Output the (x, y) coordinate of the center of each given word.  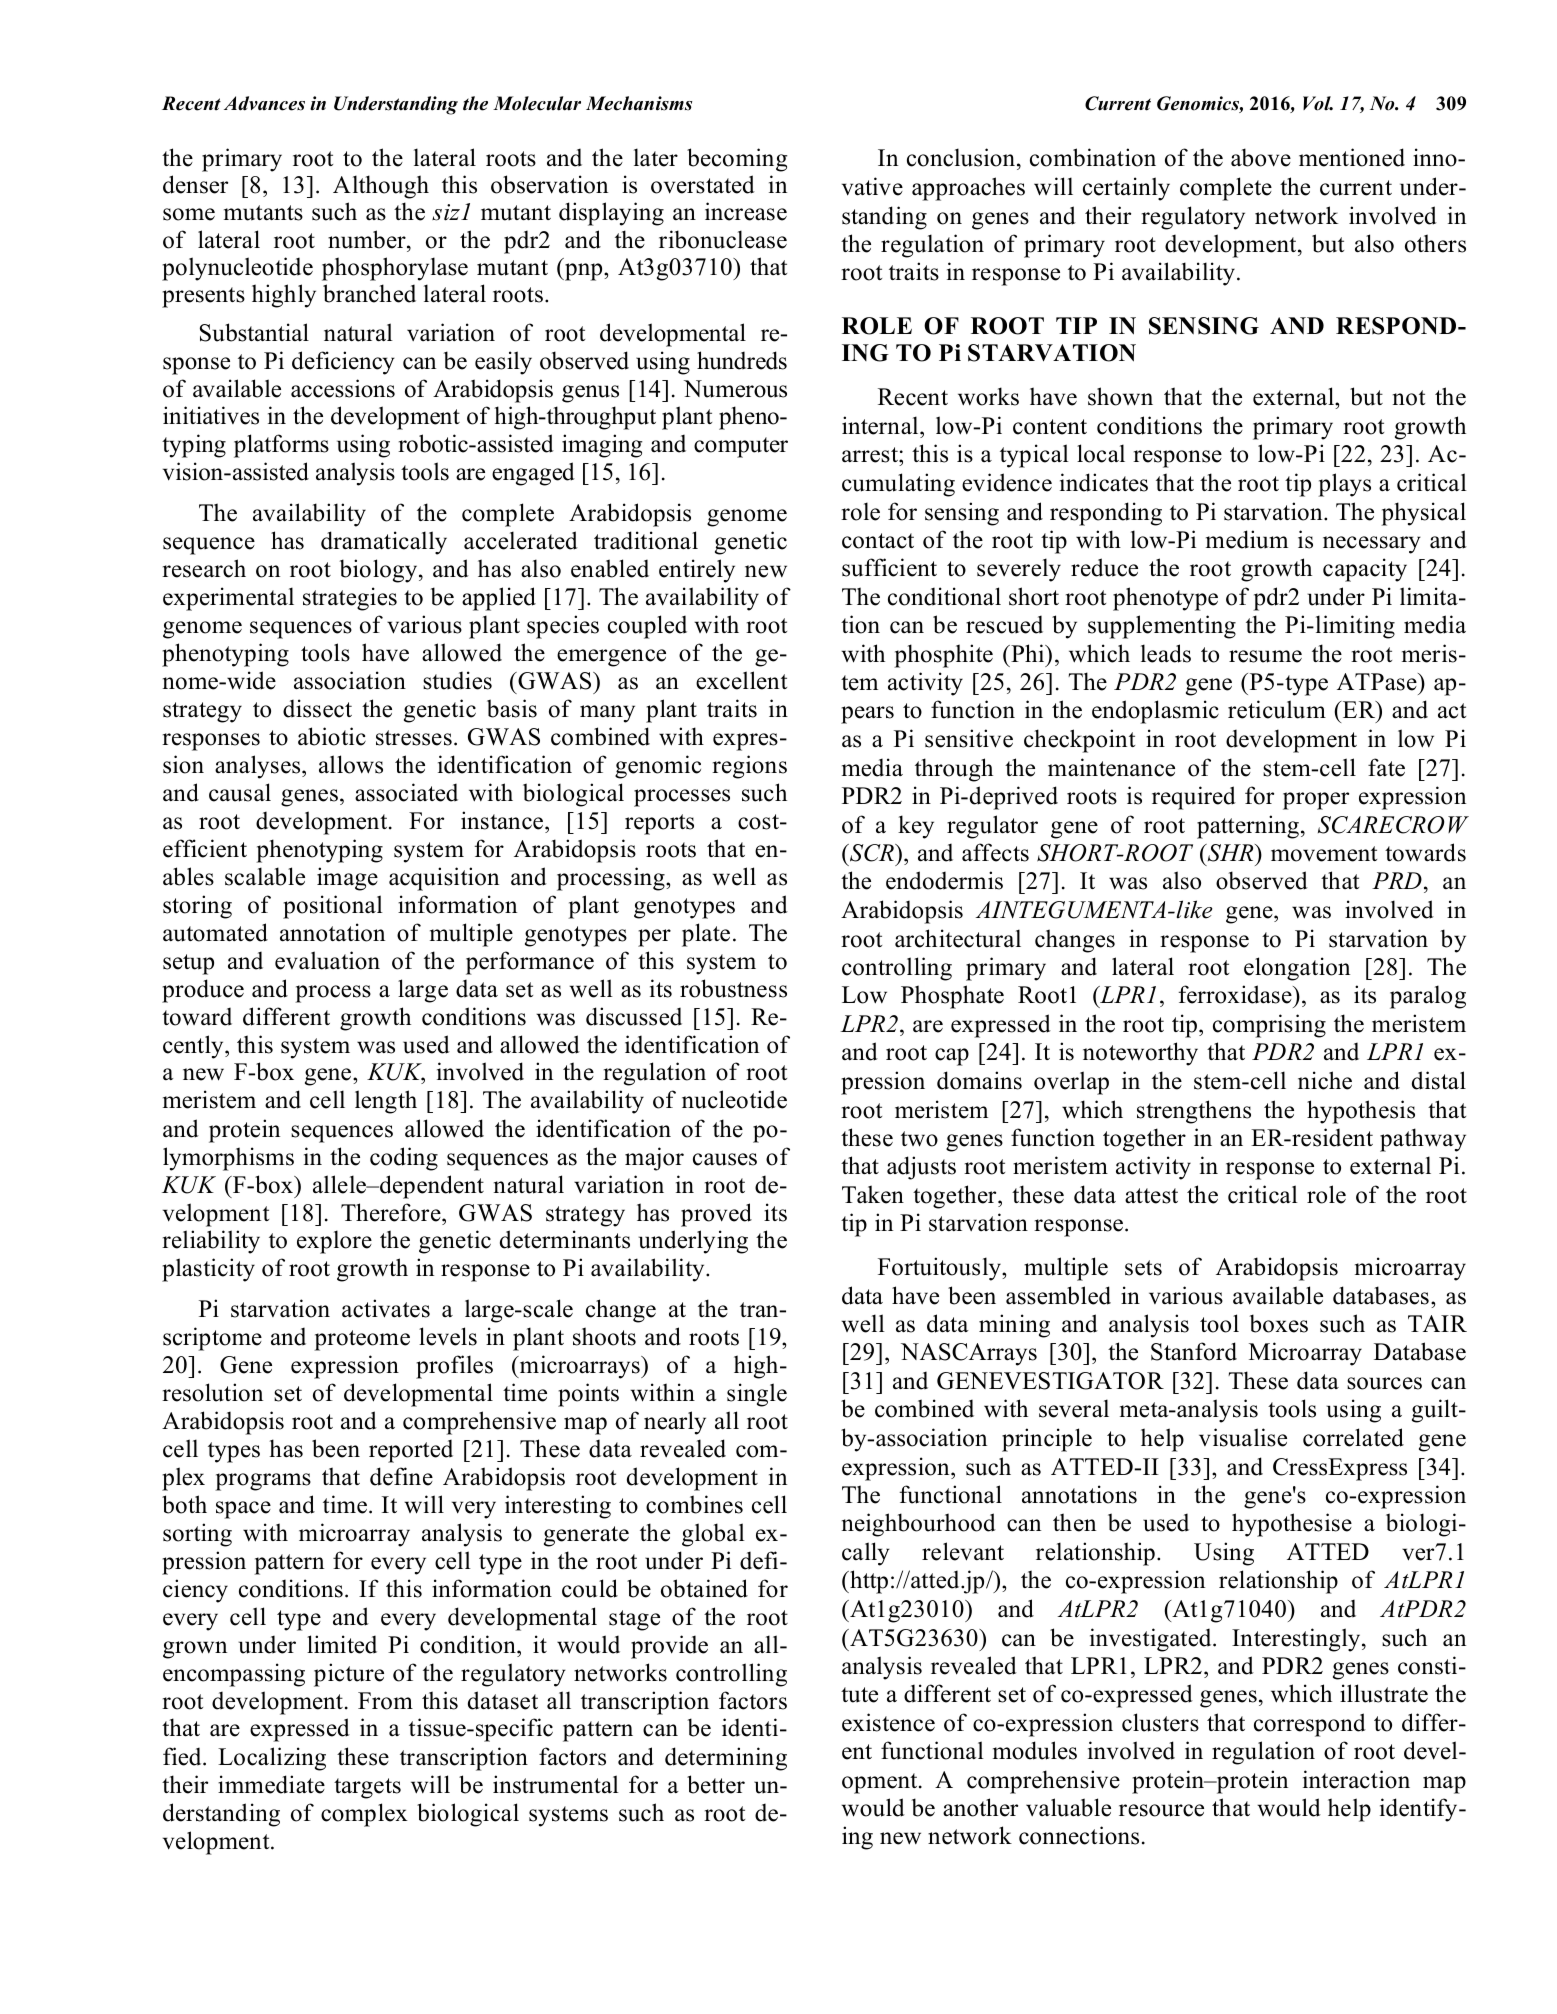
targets (367, 1788)
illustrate (1384, 1693)
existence (888, 1722)
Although (381, 187)
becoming (737, 160)
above (1261, 157)
